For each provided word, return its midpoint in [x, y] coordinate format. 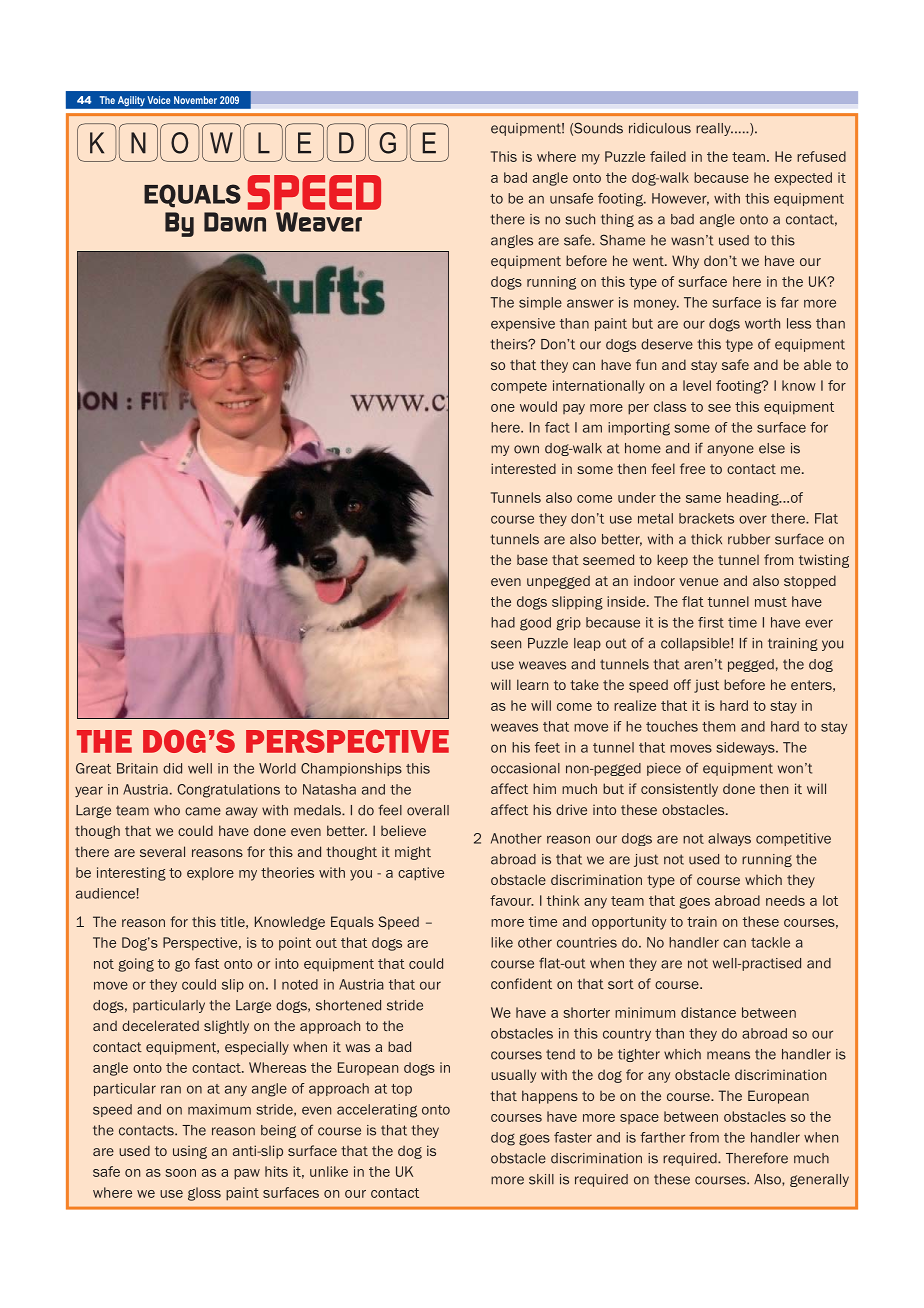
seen [506, 644]
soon [181, 1173]
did [172, 768]
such [580, 219]
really [714, 129]
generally [819, 1180]
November [195, 100]
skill [541, 1179]
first [711, 622]
